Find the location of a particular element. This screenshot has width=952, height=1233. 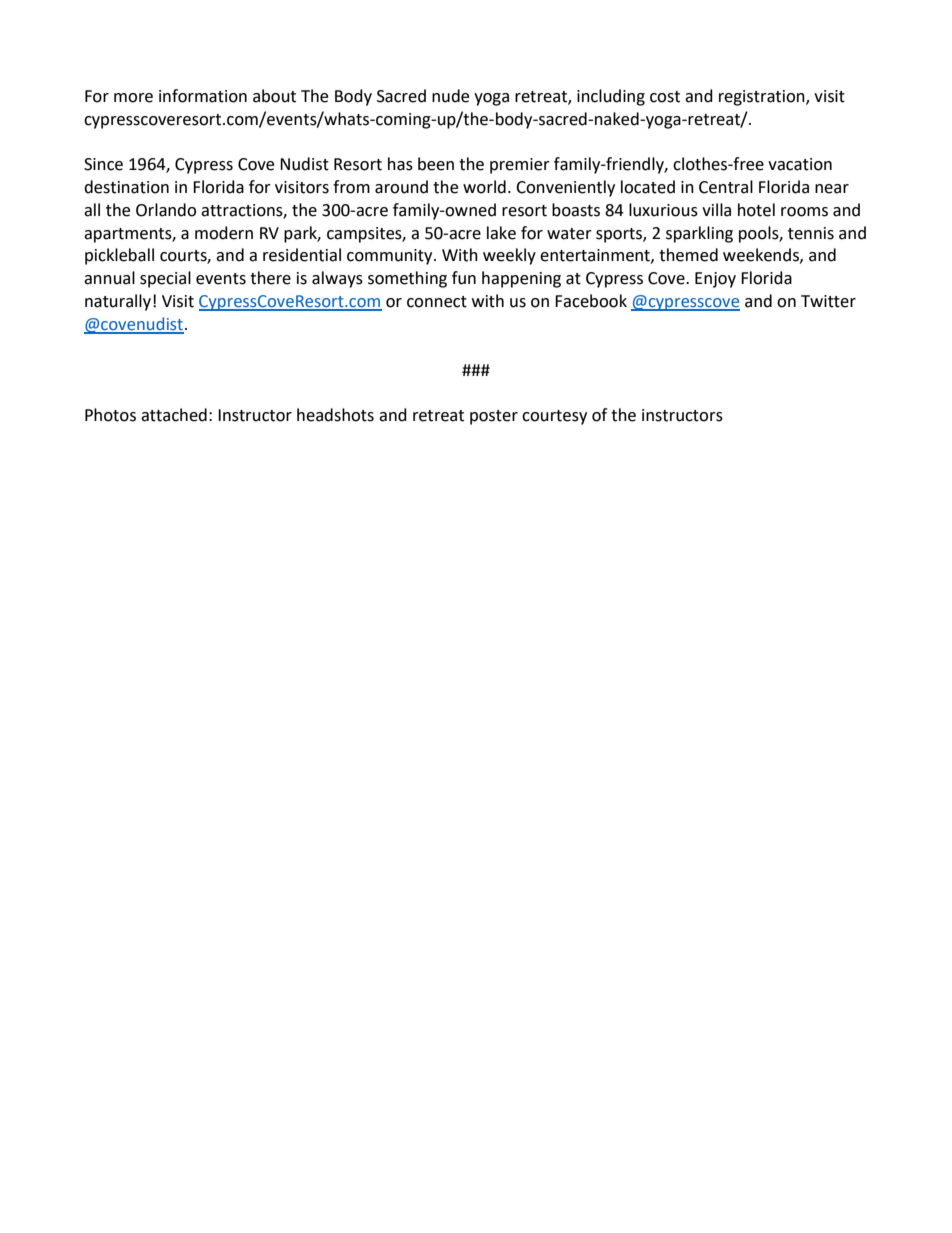

information is located at coordinates (203, 96).
